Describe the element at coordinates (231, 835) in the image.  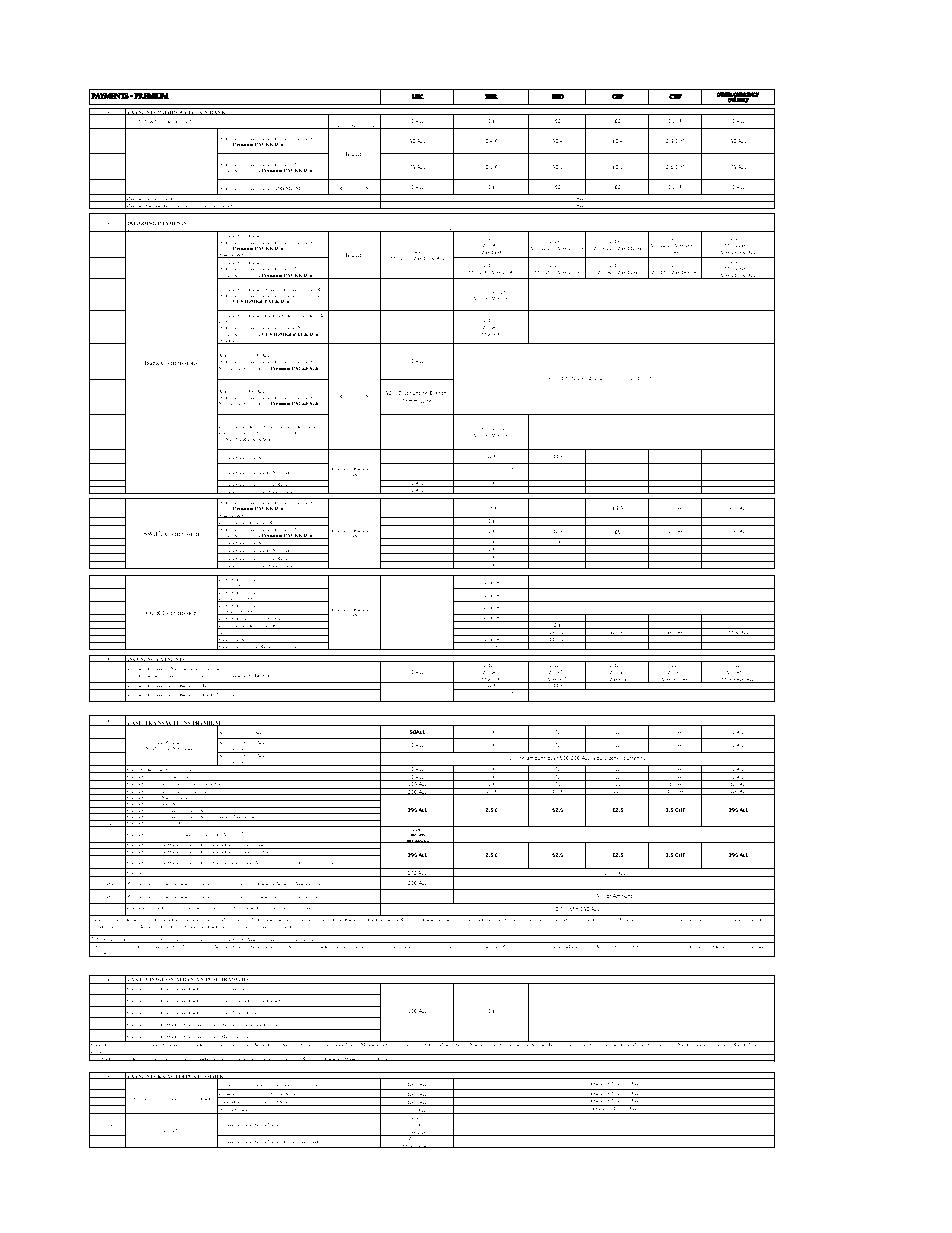
I see `Agency` at that location.
